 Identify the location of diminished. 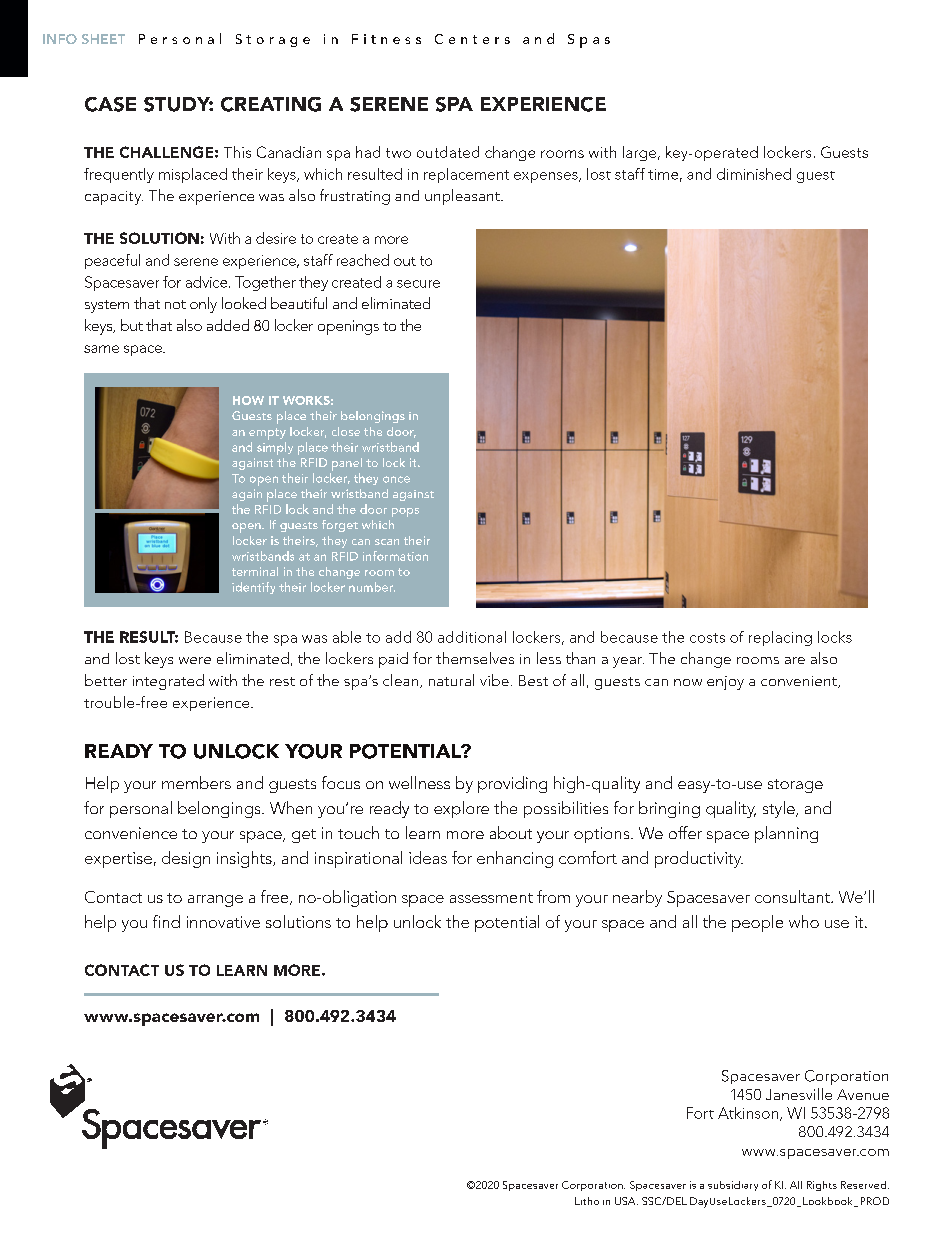
(754, 174).
